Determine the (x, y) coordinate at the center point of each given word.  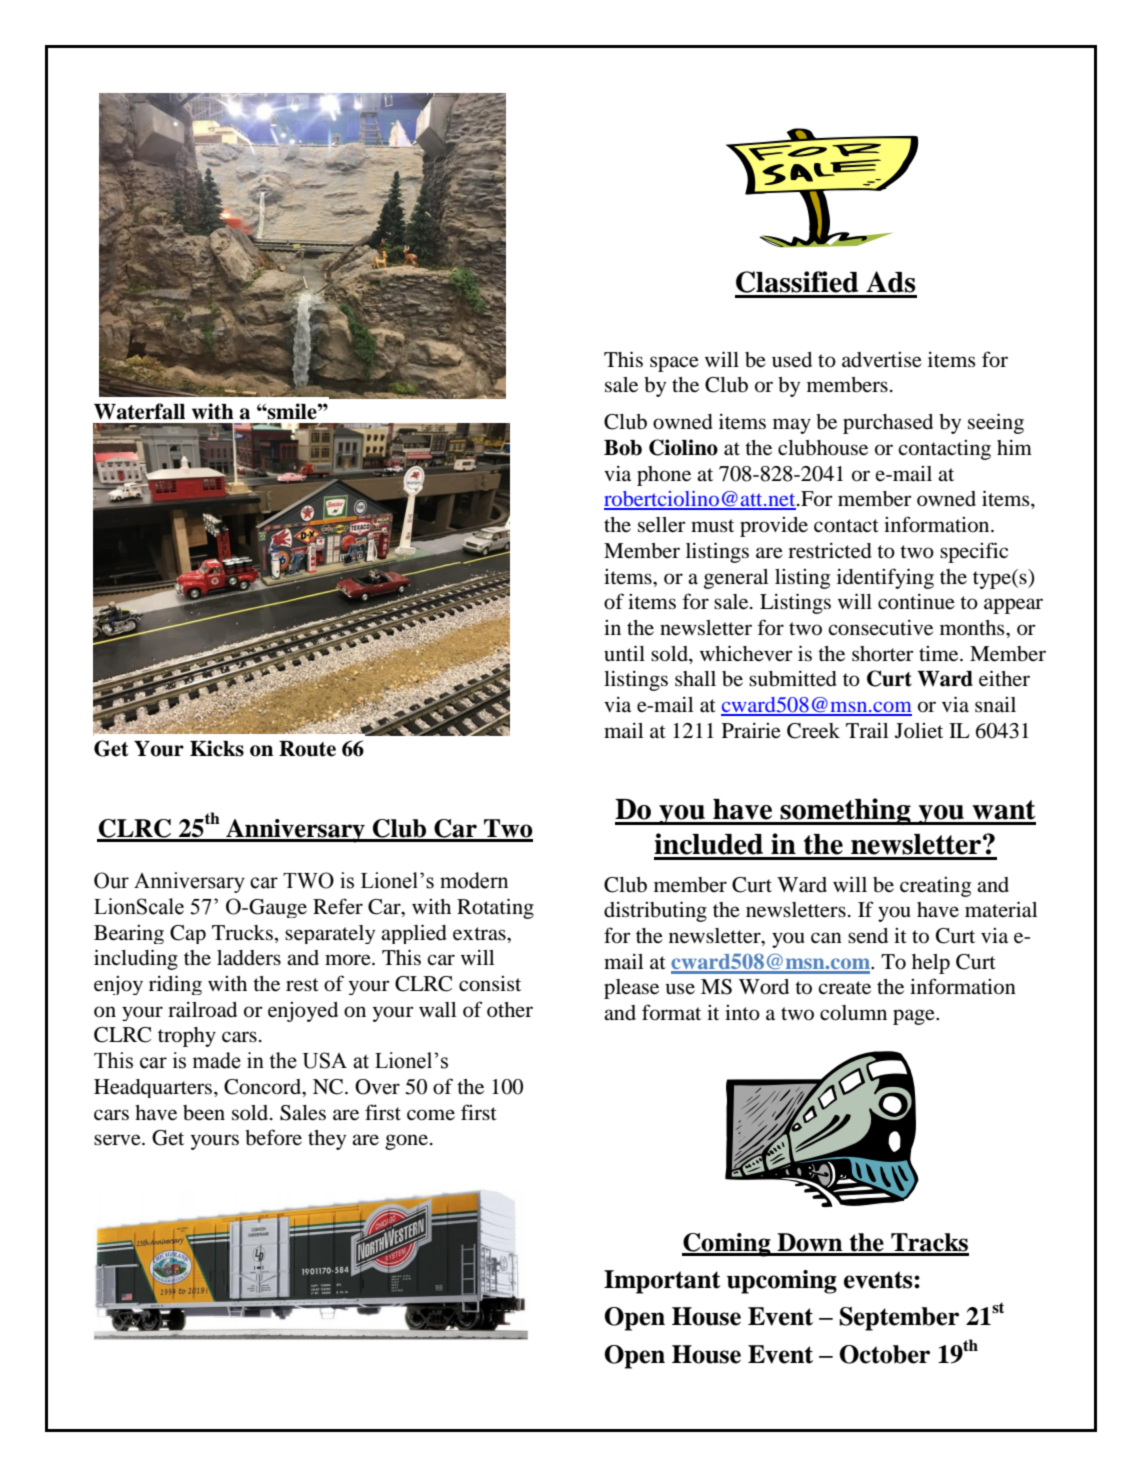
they (327, 1140)
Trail (867, 731)
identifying (885, 578)
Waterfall (139, 411)
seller (661, 525)
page (915, 1017)
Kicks (217, 748)
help (931, 964)
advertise (882, 360)
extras (480, 934)
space (674, 364)
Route (307, 749)
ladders (249, 958)
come (431, 1115)
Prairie (751, 731)
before (273, 1137)
